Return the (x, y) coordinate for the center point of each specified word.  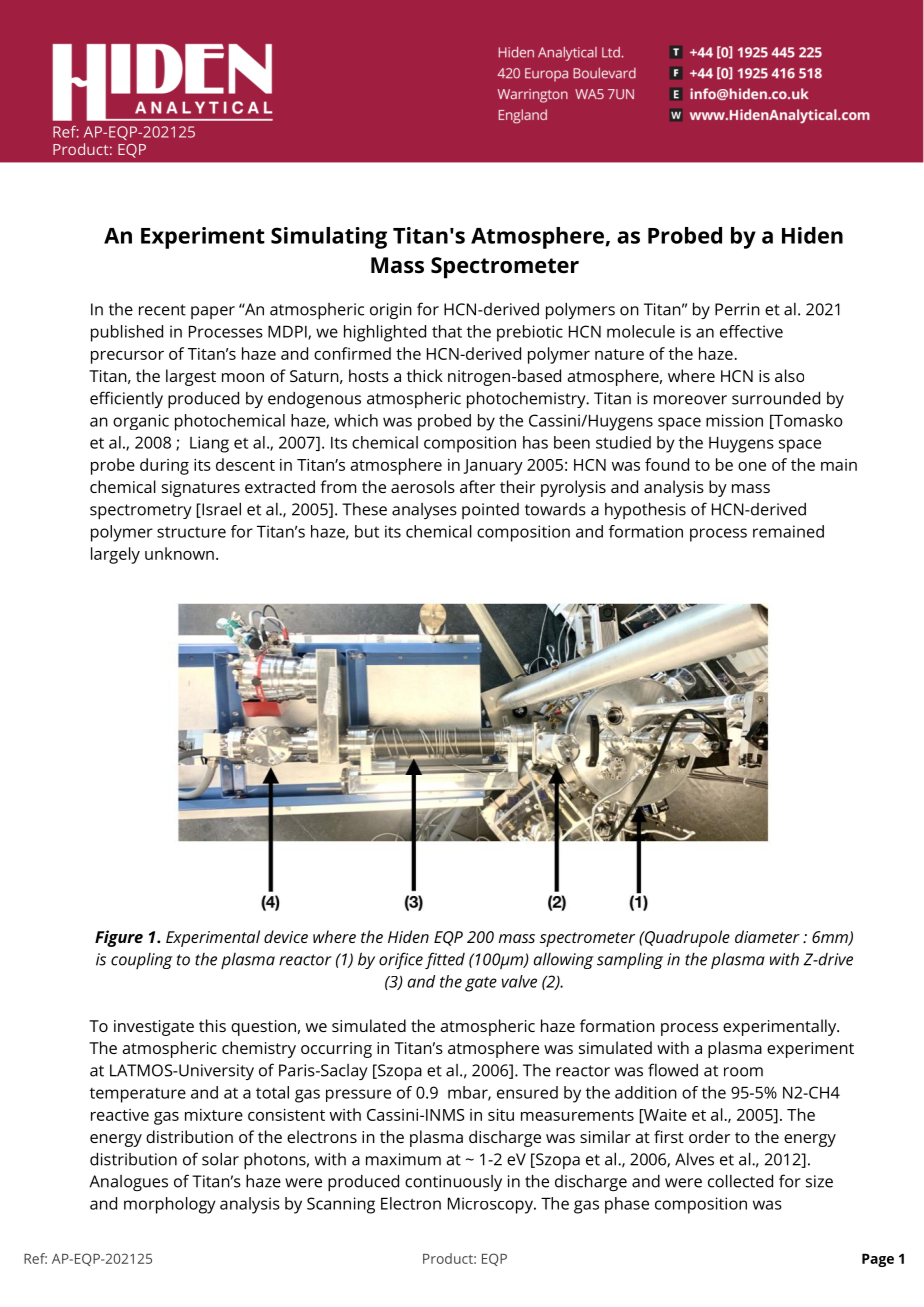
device (286, 936)
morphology (170, 1205)
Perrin (737, 309)
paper (213, 312)
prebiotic (530, 333)
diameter (767, 936)
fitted (445, 960)
